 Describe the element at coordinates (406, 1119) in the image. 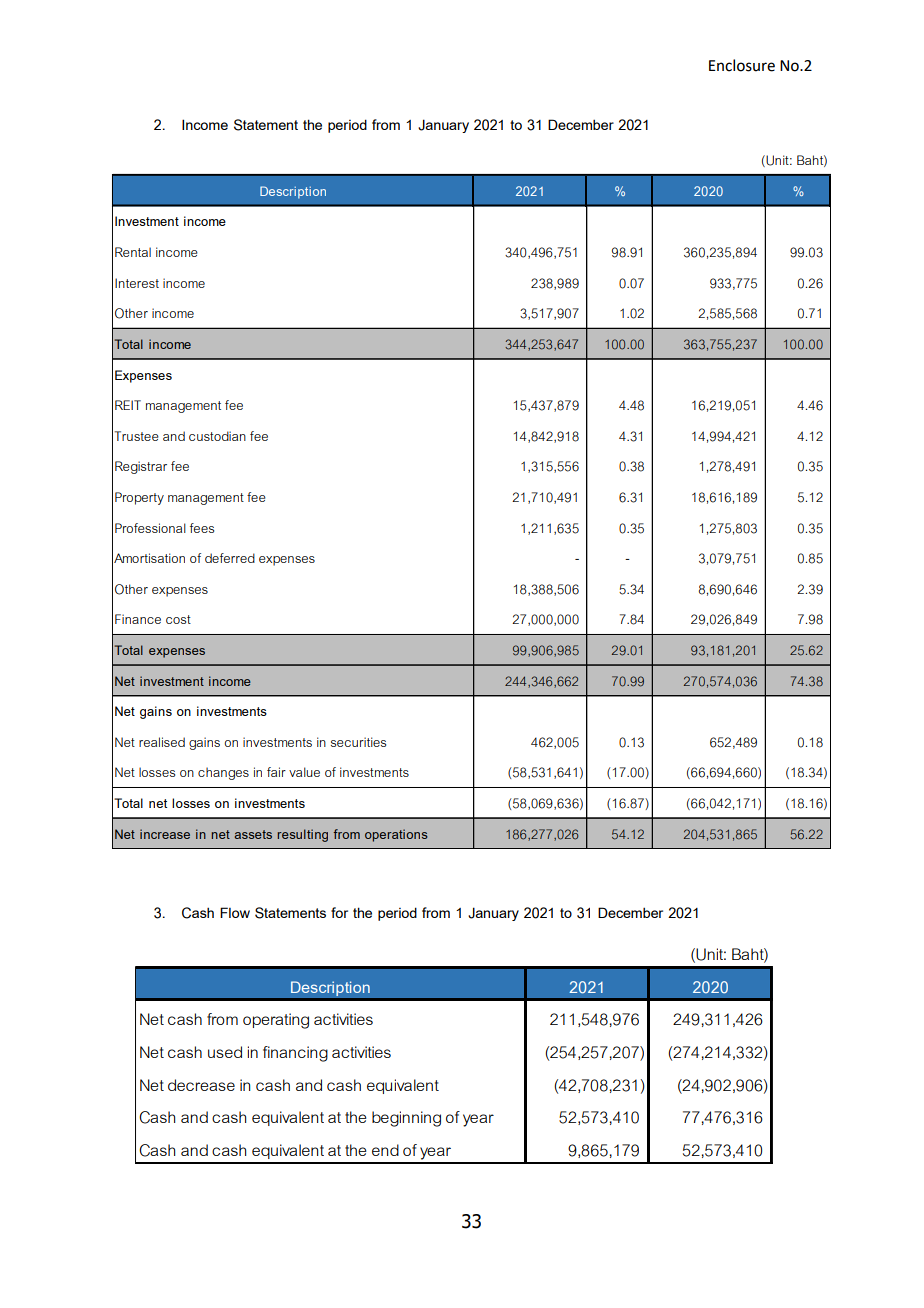

I see `beginning` at that location.
